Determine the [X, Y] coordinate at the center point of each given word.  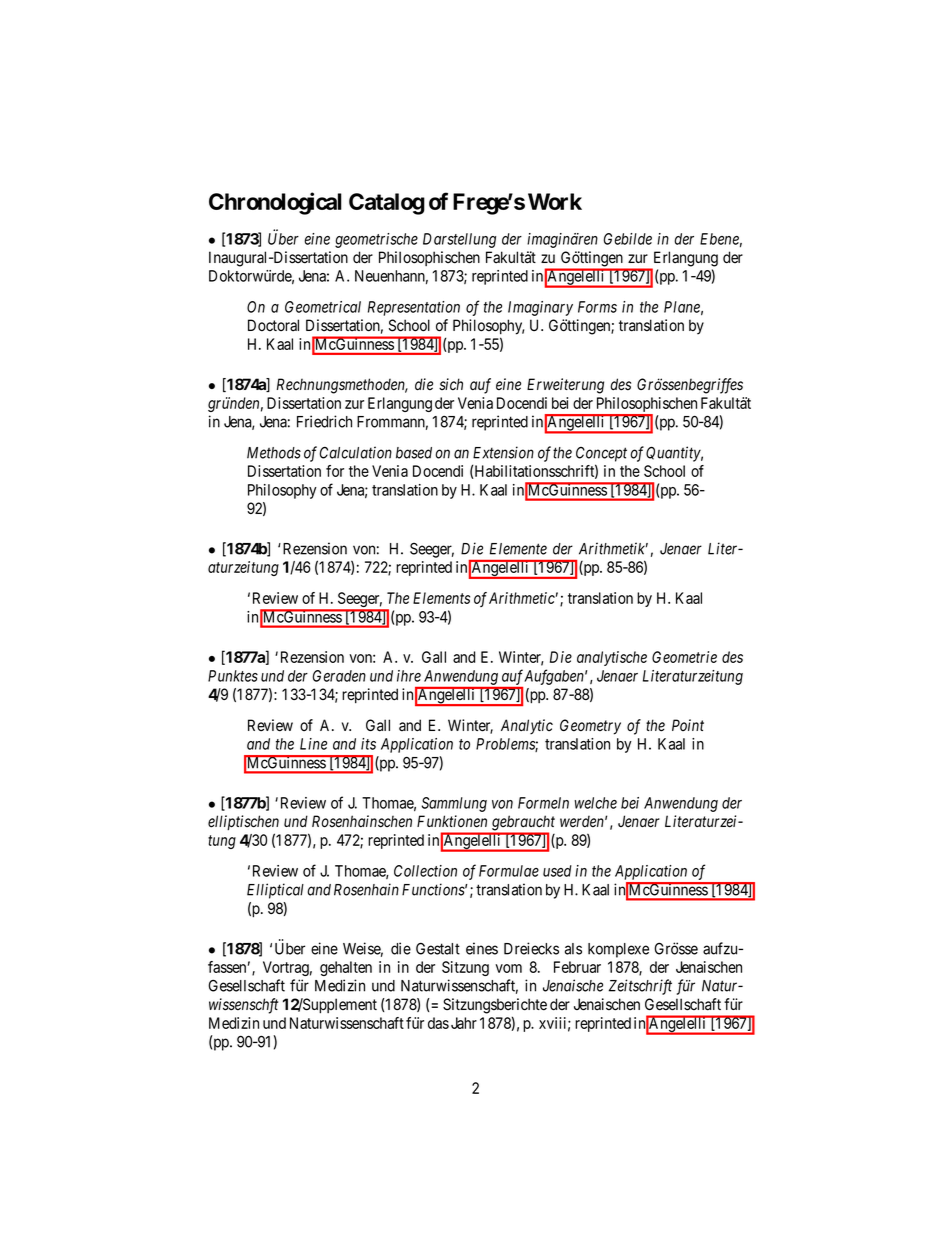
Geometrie [684, 657]
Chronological [275, 203]
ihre [409, 676]
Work [555, 201]
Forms [597, 307]
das [438, 1023]
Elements [441, 598]
